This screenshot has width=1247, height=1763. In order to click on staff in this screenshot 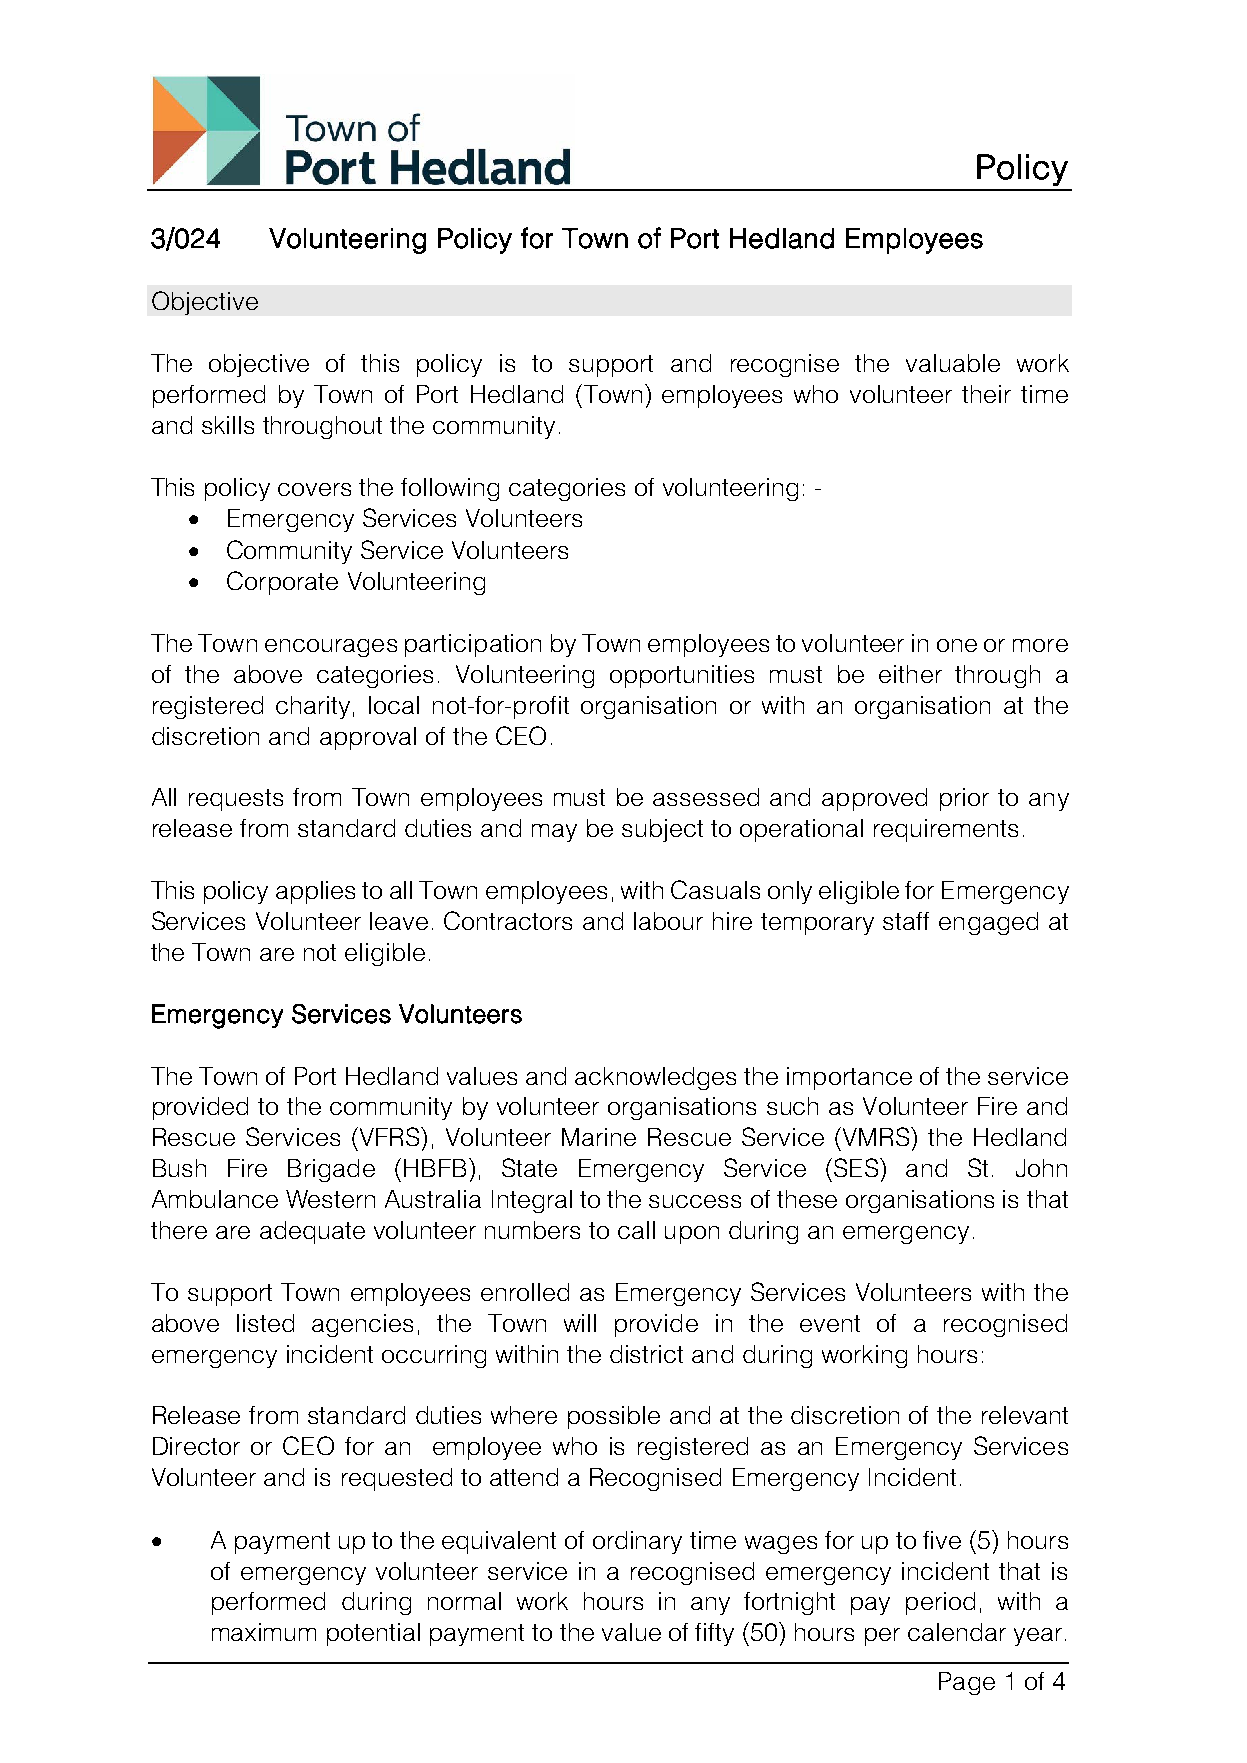, I will do `click(906, 921)`.
